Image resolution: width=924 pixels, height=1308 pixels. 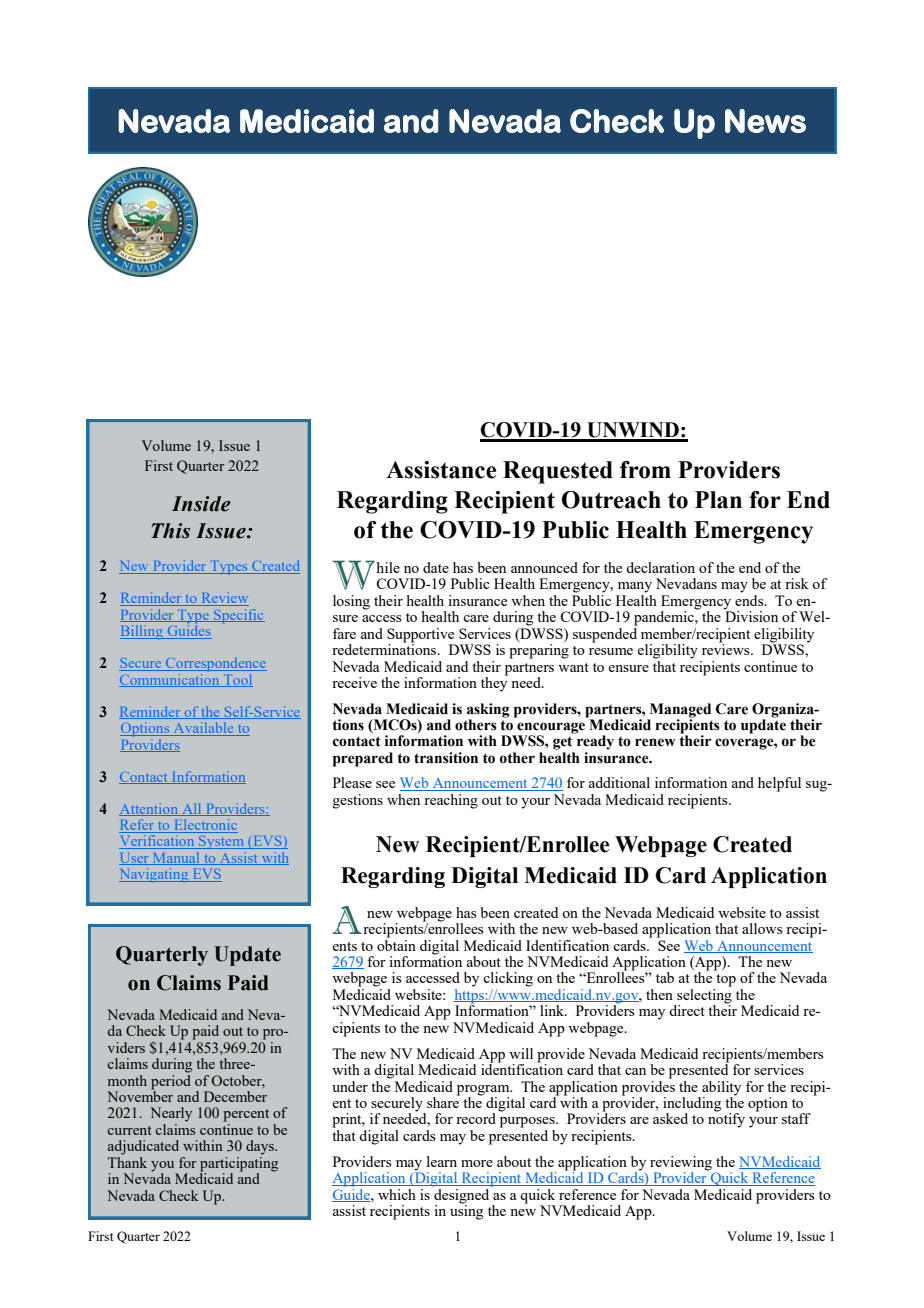 I want to click on Plan, so click(x=718, y=500).
